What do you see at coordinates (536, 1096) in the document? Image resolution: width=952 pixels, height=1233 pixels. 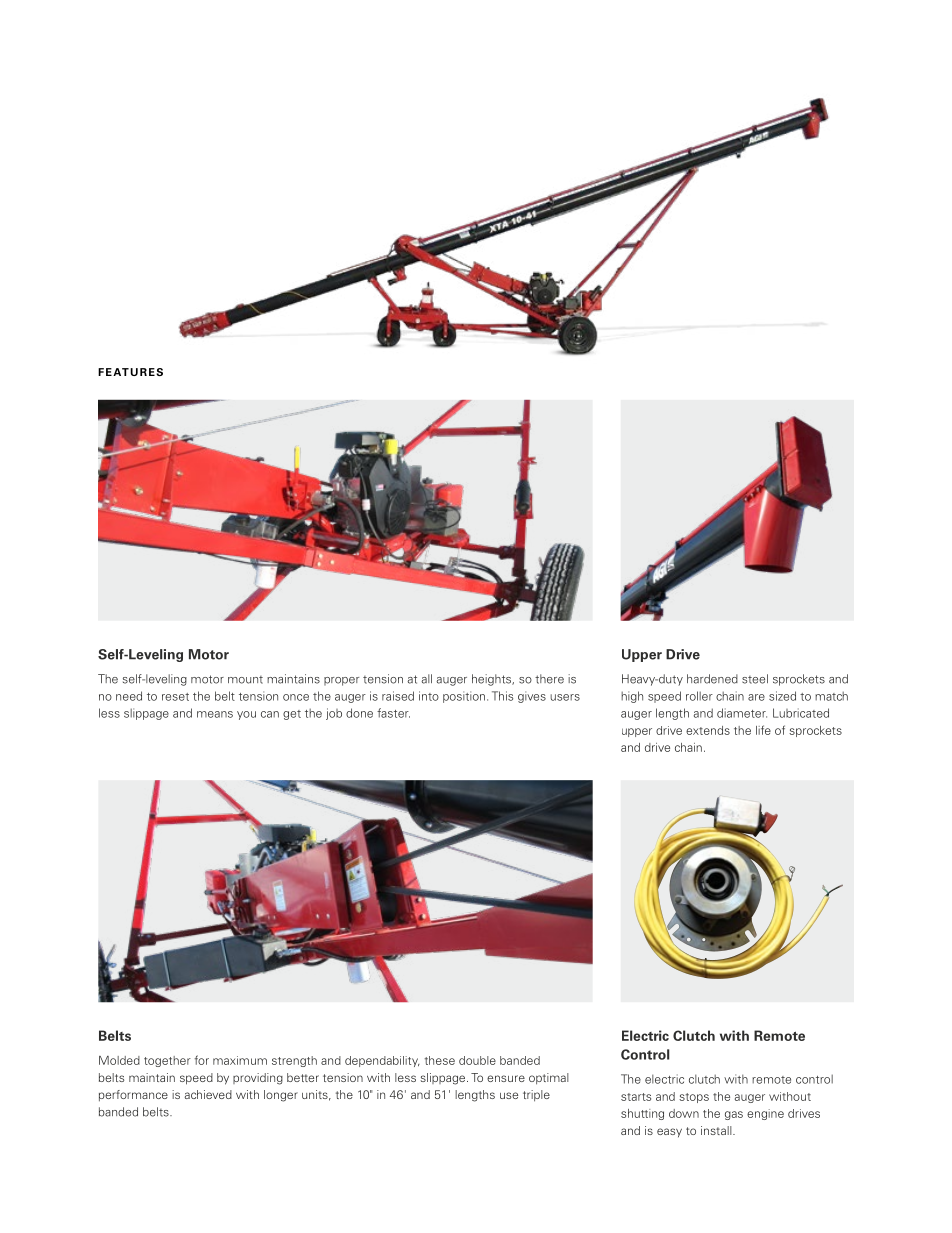 I see `triple` at bounding box center [536, 1096].
